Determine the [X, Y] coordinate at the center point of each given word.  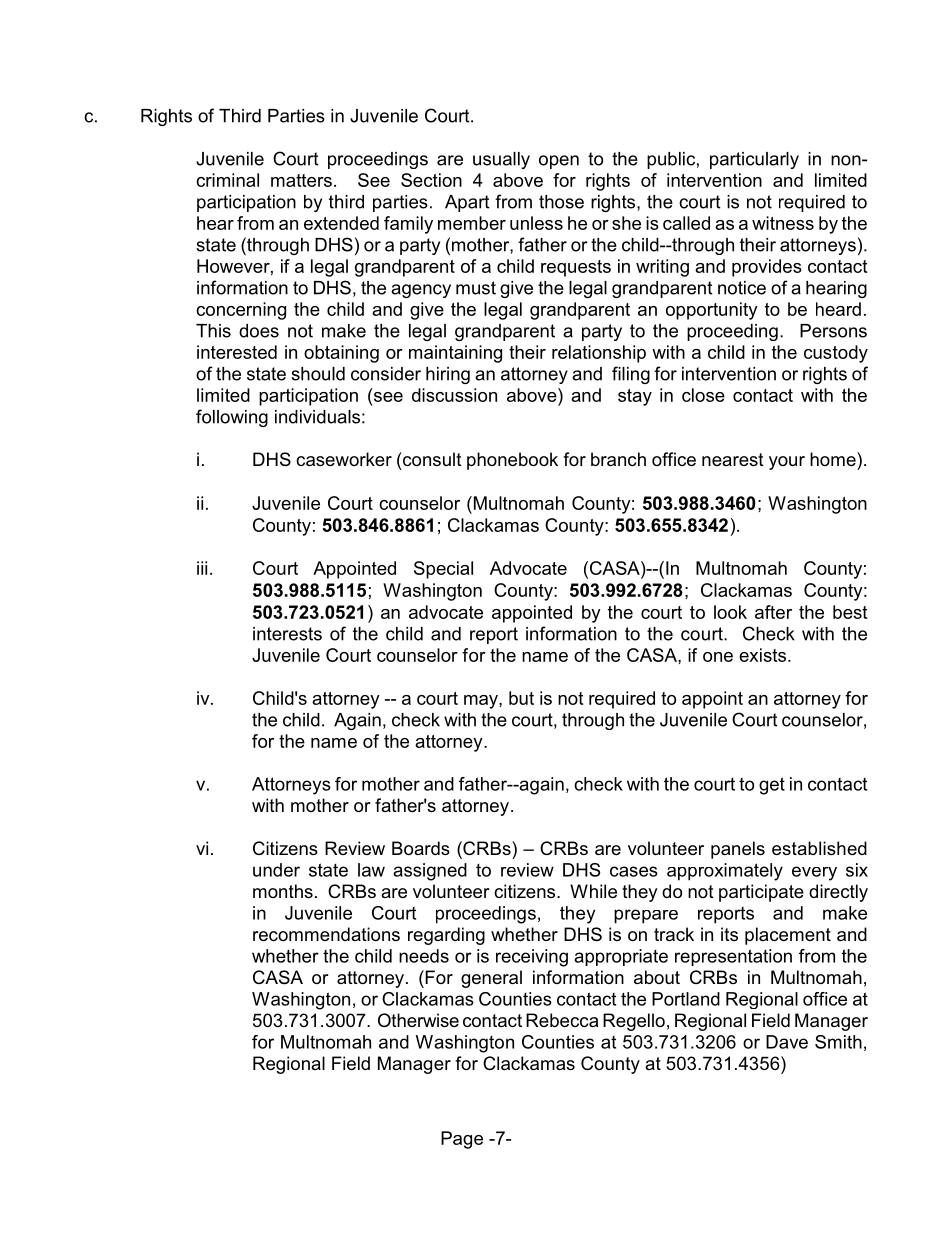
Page [462, 1140]
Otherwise [418, 1020]
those [561, 202]
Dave [787, 1042]
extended [341, 223]
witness [783, 223]
